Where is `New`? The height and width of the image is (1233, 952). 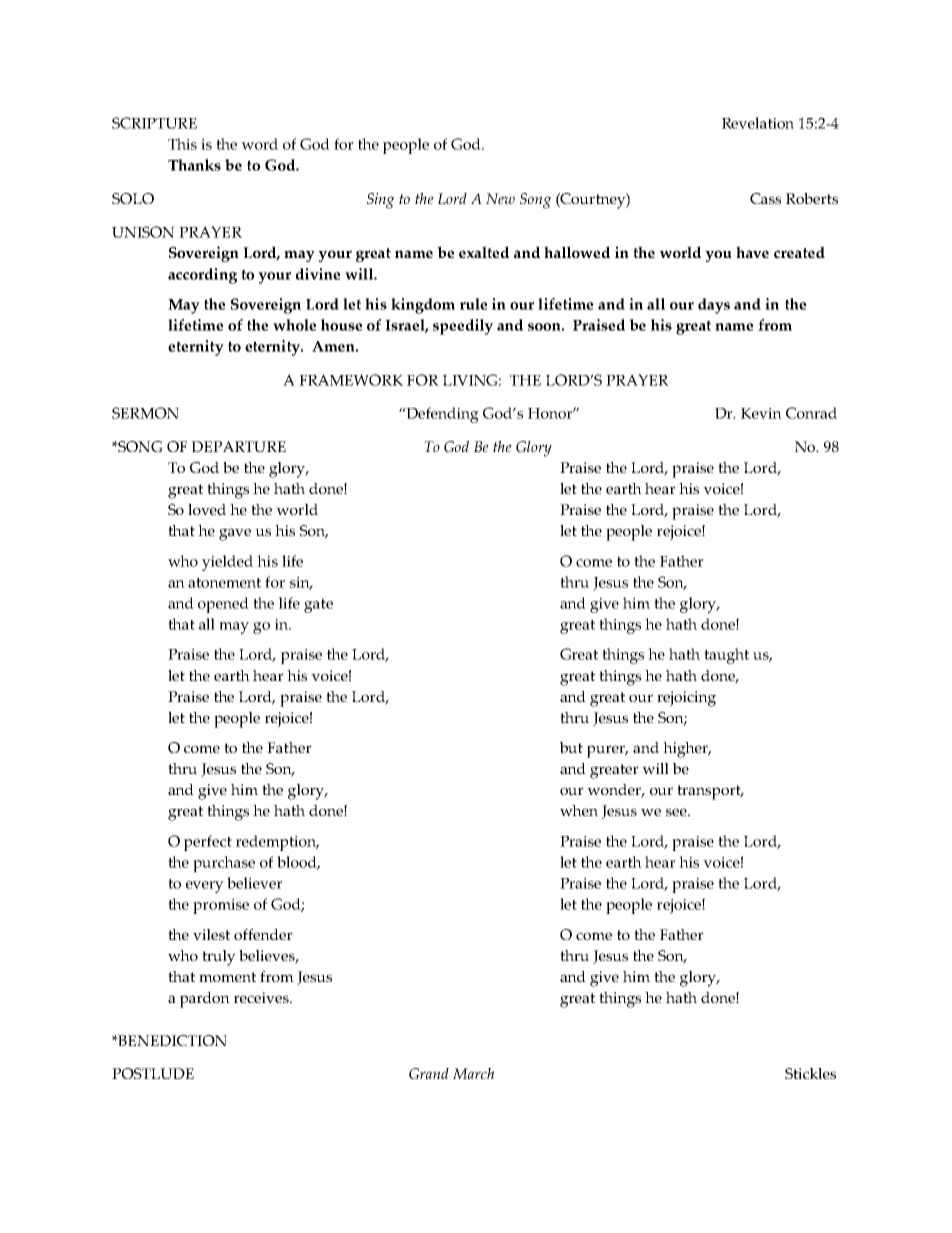
New is located at coordinates (500, 198).
